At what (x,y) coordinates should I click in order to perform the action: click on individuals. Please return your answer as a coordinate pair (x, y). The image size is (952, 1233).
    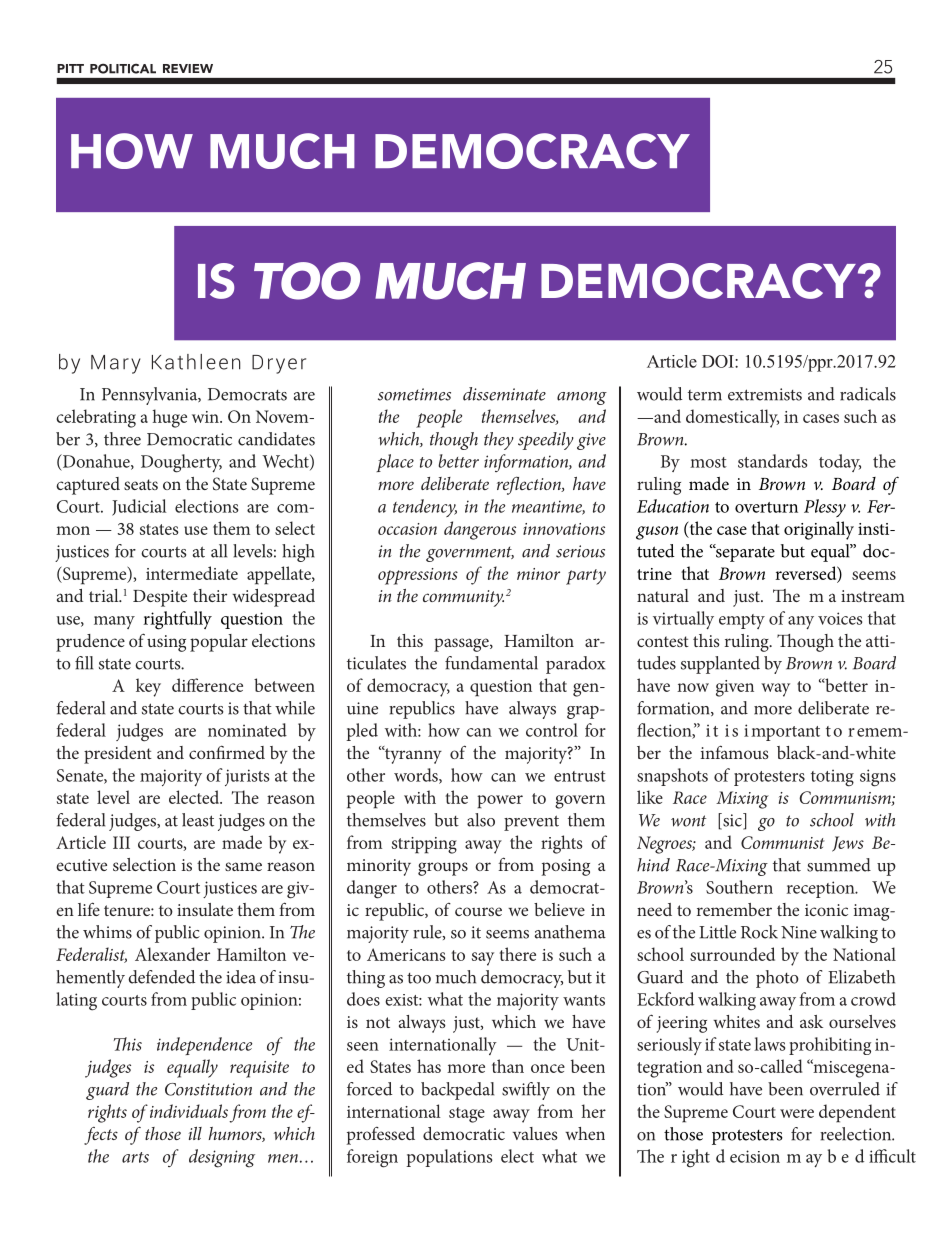
    Looking at the image, I should click on (189, 1111).
